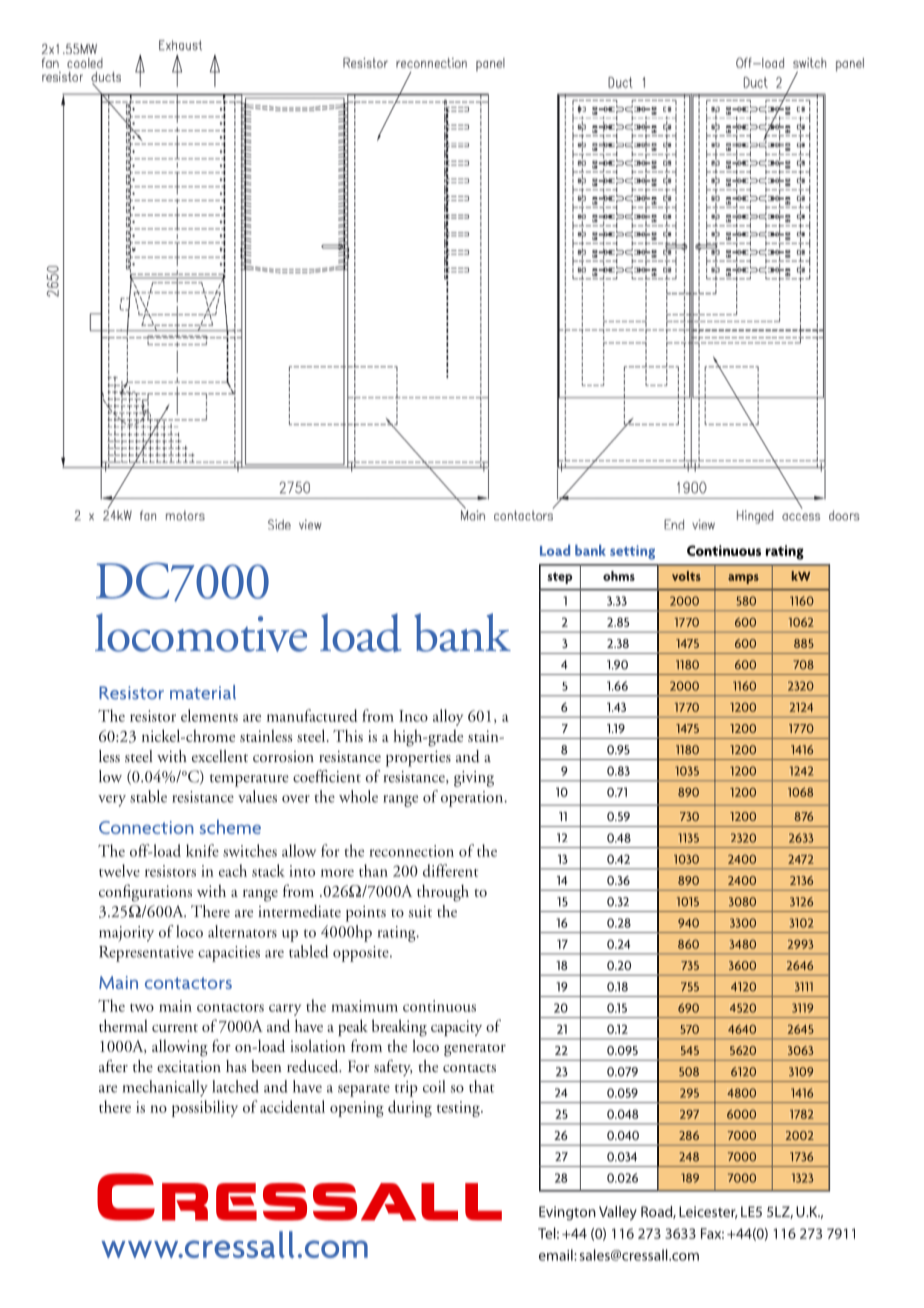 This document has width=924, height=1308. Describe the element at coordinates (203, 692) in the document. I see `material` at that location.
